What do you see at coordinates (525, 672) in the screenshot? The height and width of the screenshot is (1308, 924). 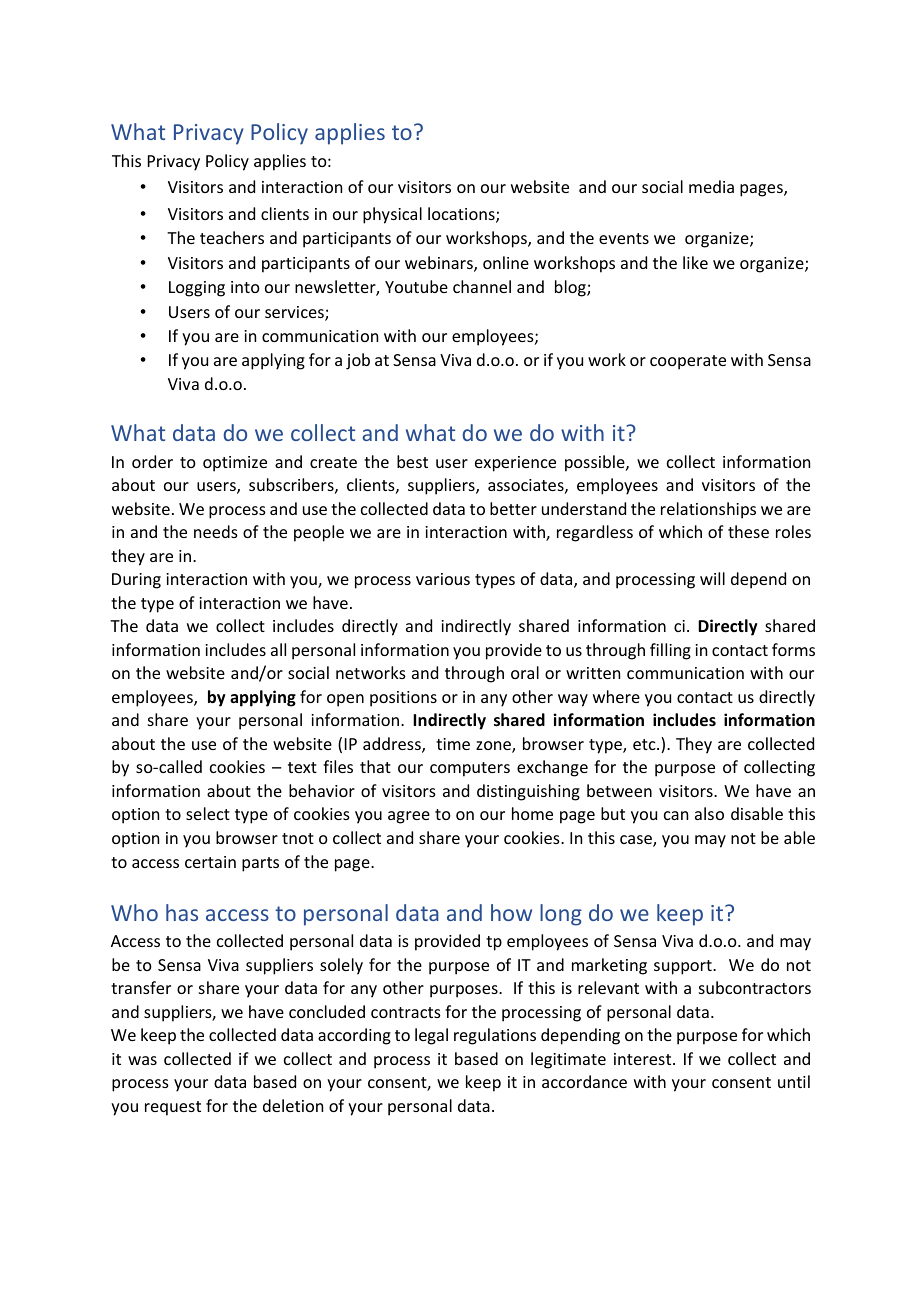 I see `oral` at bounding box center [525, 672].
